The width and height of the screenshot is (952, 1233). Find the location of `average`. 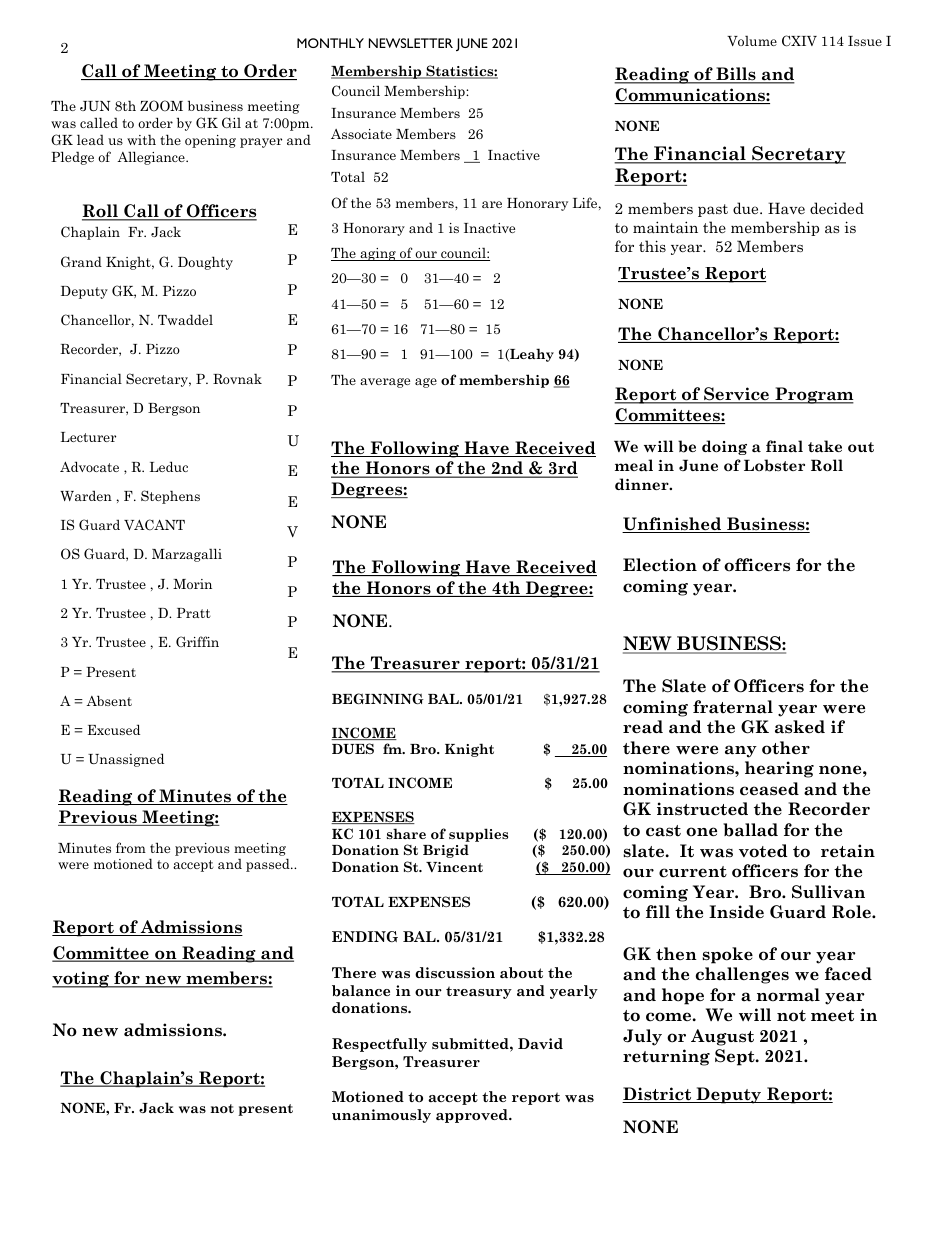

average is located at coordinates (385, 383).
